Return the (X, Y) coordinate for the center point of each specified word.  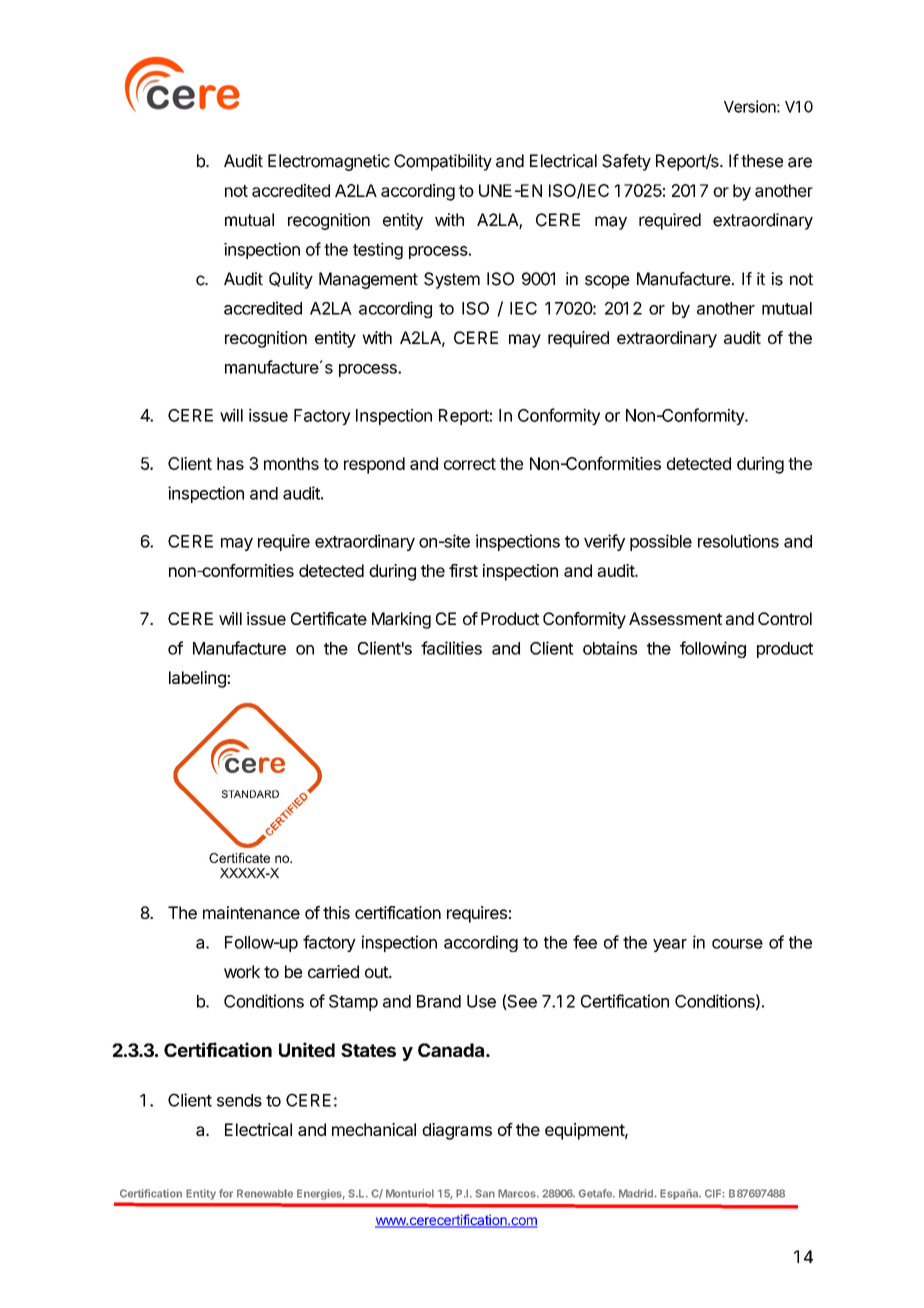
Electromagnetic (329, 162)
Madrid (637, 1193)
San (485, 1193)
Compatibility (443, 162)
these (762, 161)
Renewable (265, 1193)
